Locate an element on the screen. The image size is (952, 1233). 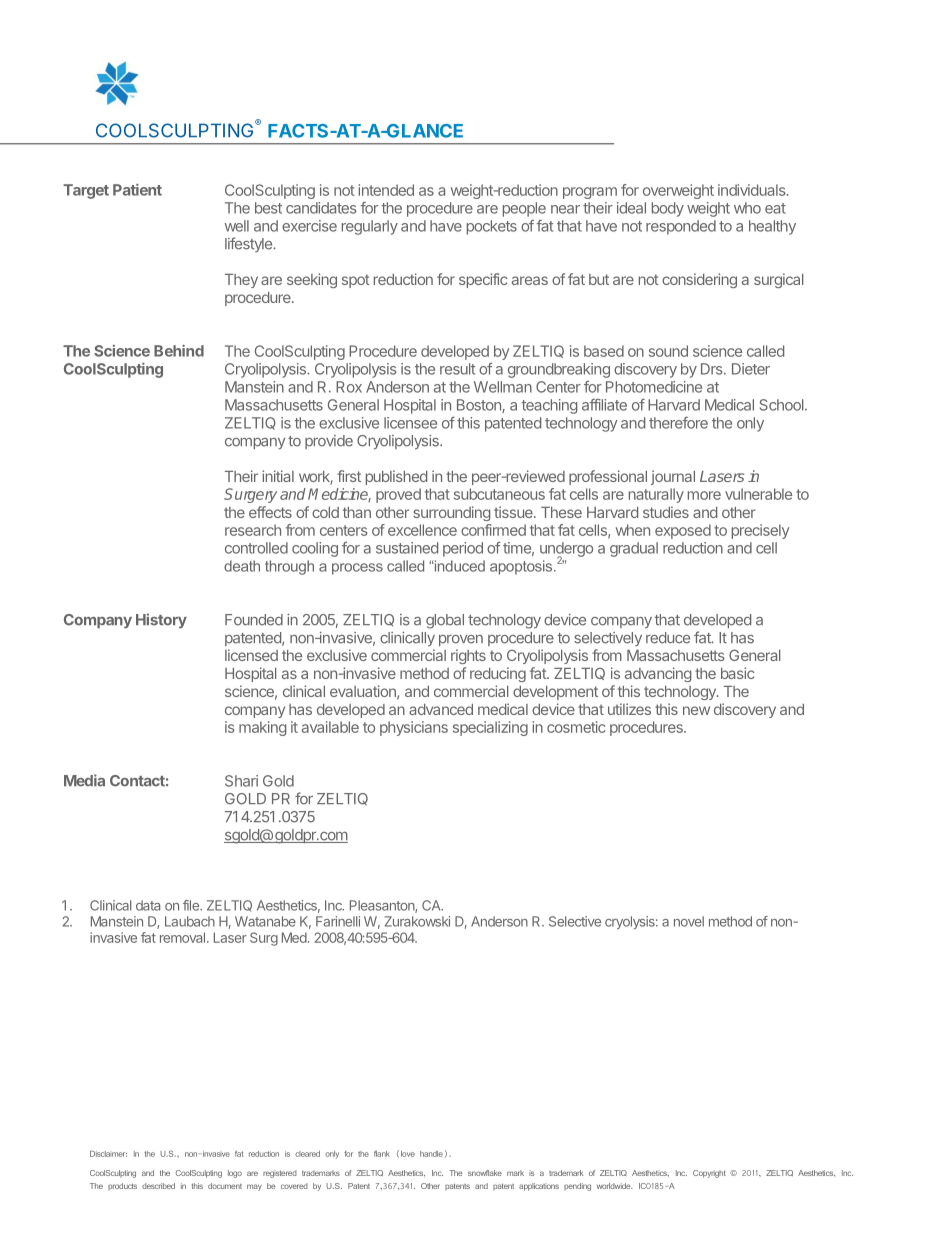
novel is located at coordinates (689, 921).
